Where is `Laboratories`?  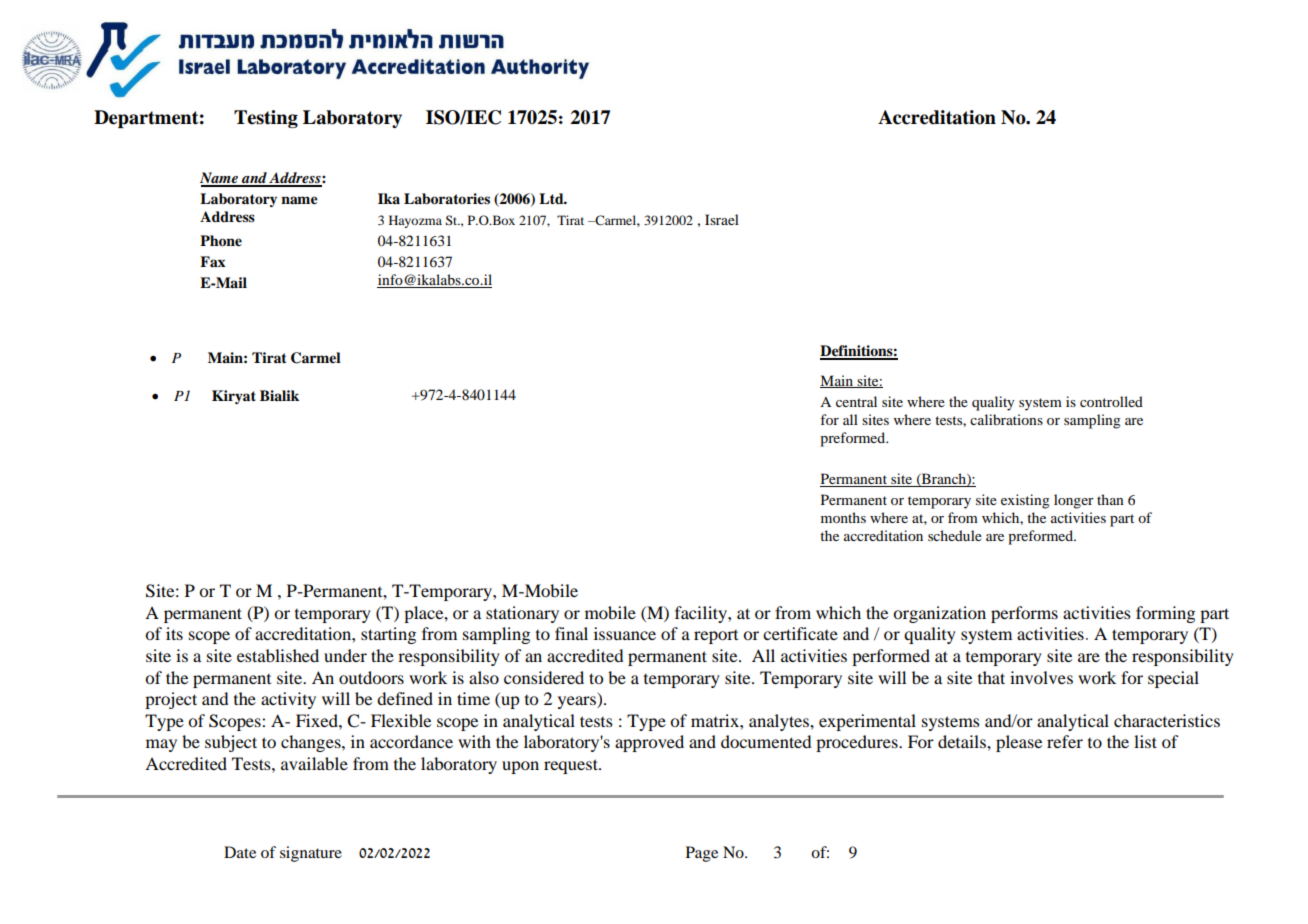 Laboratories is located at coordinates (447, 199).
